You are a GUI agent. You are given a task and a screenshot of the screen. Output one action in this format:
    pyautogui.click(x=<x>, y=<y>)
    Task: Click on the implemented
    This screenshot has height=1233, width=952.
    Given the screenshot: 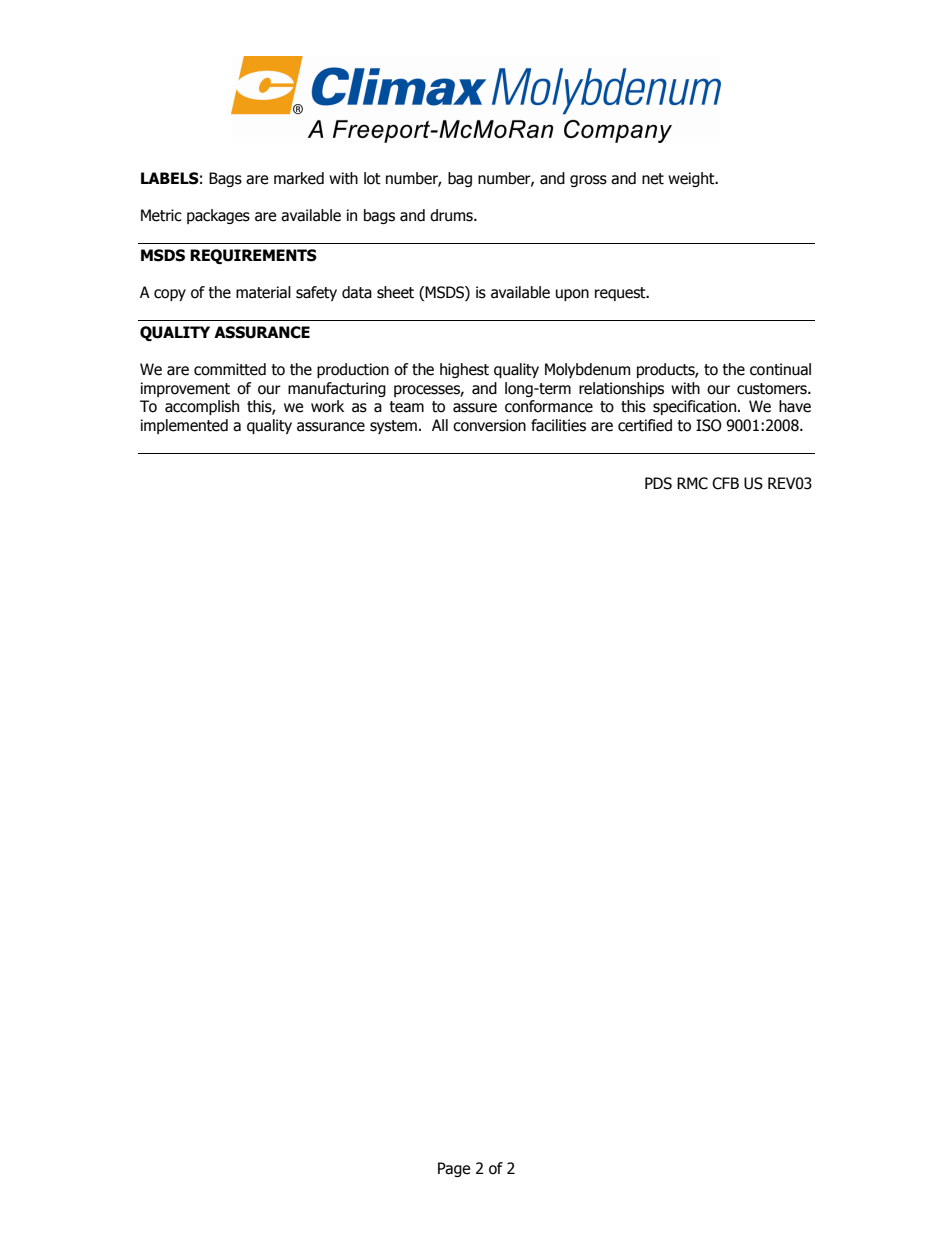 What is the action you would take?
    pyautogui.click(x=184, y=426)
